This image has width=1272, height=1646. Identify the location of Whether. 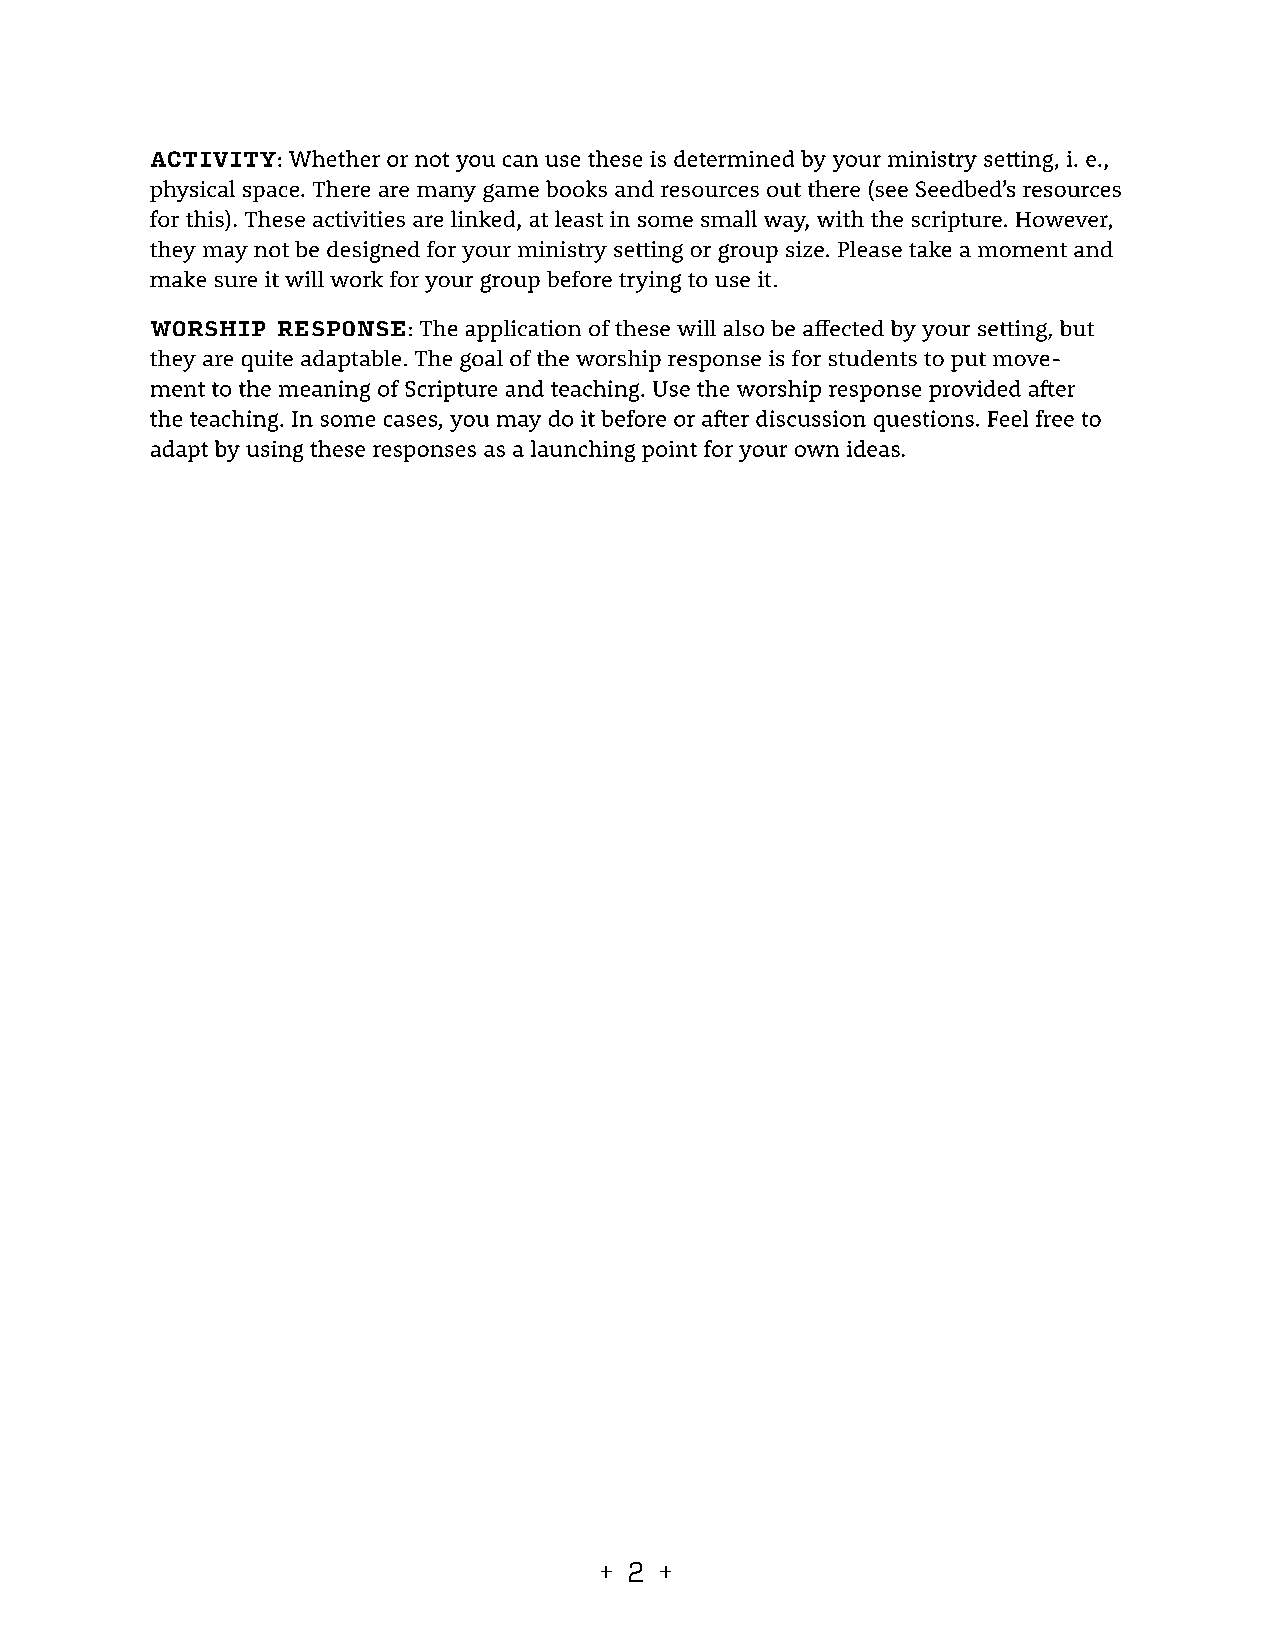
(334, 158).
